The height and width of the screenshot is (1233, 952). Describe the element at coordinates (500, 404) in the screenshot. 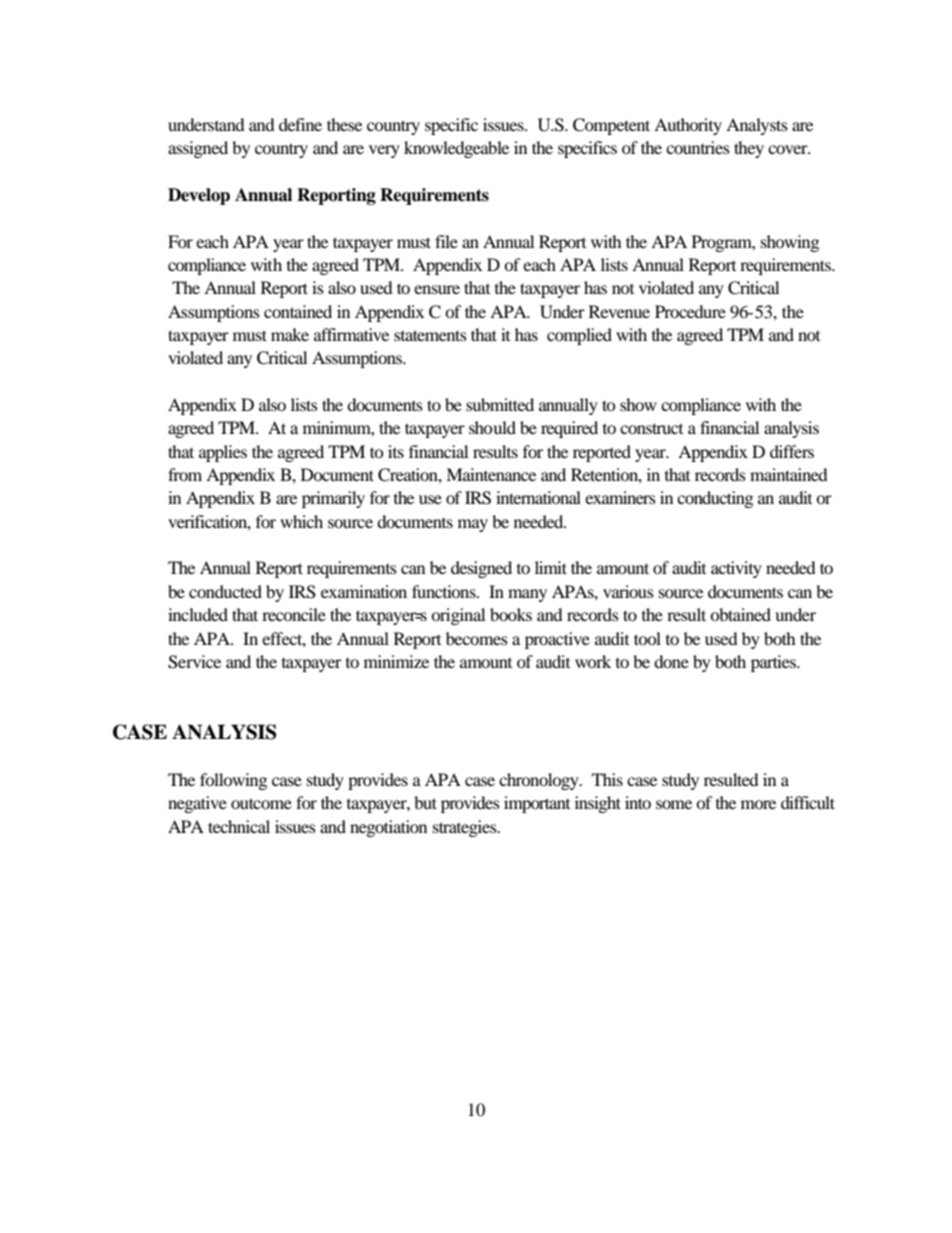

I see `submitted` at that location.
